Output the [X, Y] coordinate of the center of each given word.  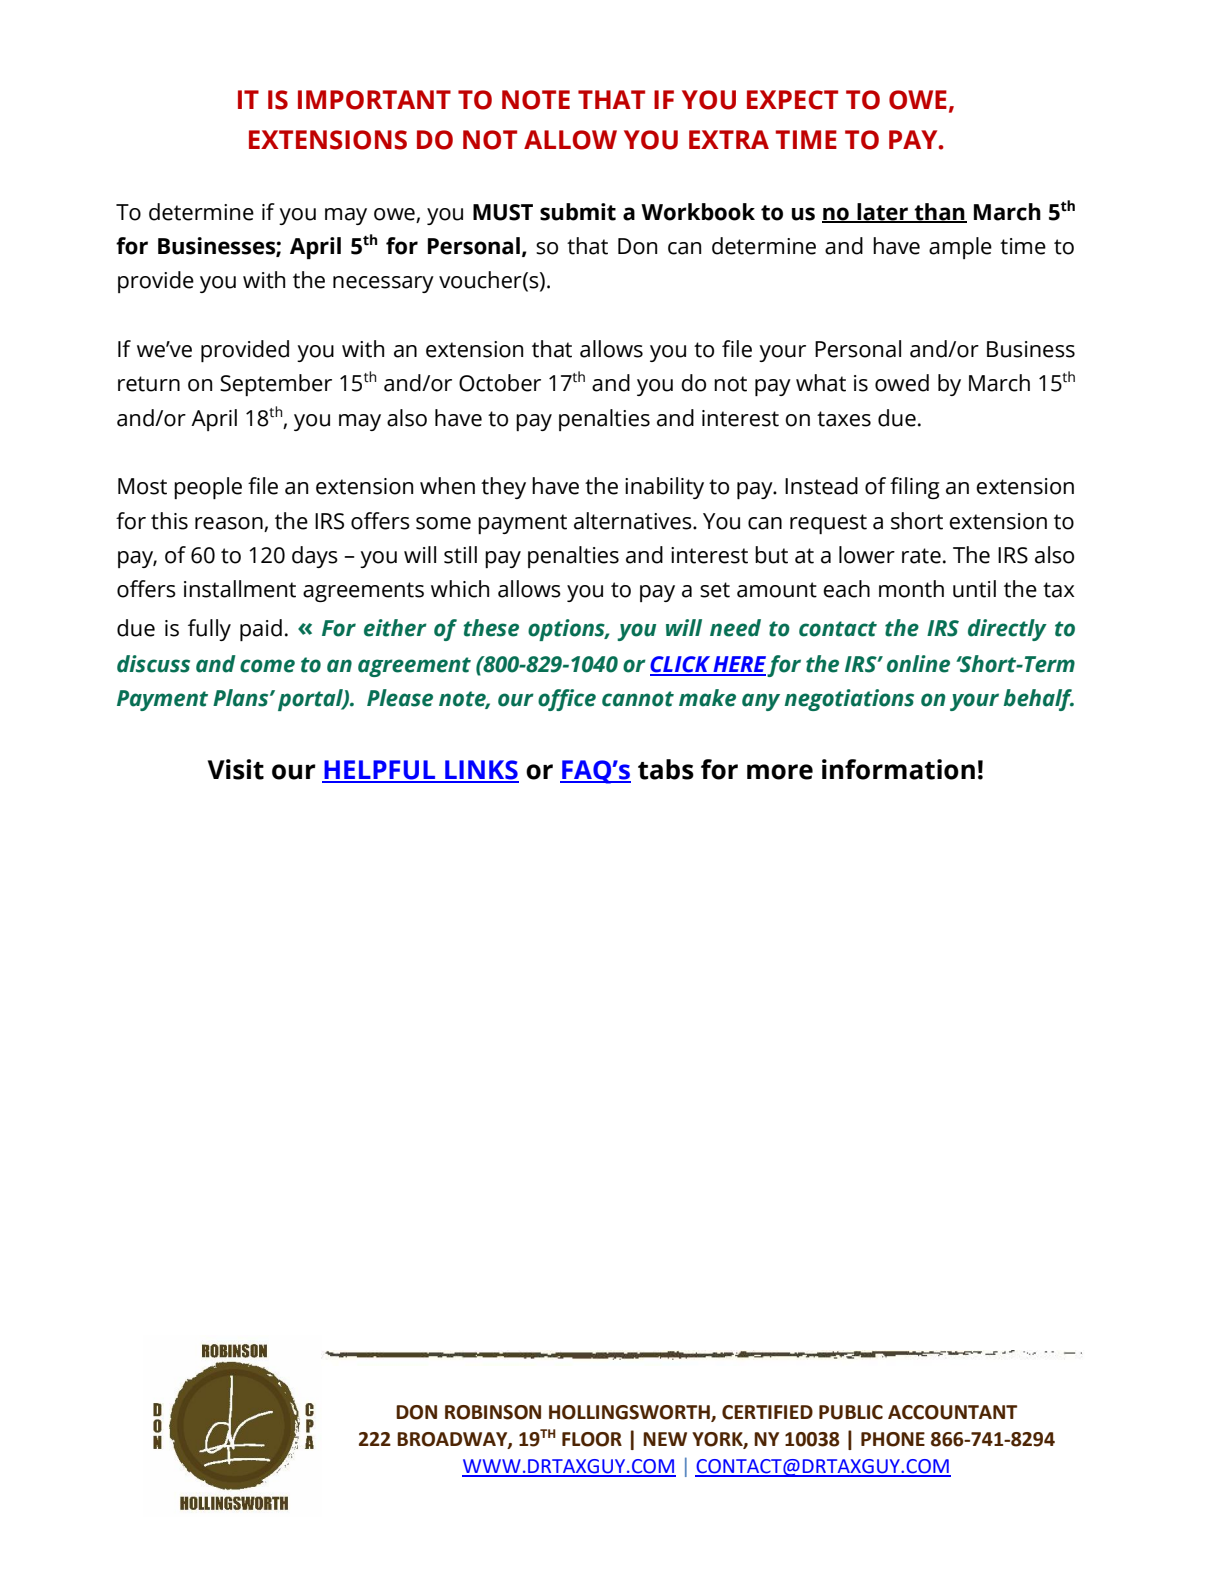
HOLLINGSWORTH [630, 1413]
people [208, 488]
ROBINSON [493, 1412]
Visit [236, 769]
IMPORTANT [374, 100]
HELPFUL [380, 771]
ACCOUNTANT [952, 1412]
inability [664, 488]
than [940, 213]
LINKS [481, 771]
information [898, 769]
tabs [666, 769]
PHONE [893, 1439]
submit [578, 212]
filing [914, 488]
